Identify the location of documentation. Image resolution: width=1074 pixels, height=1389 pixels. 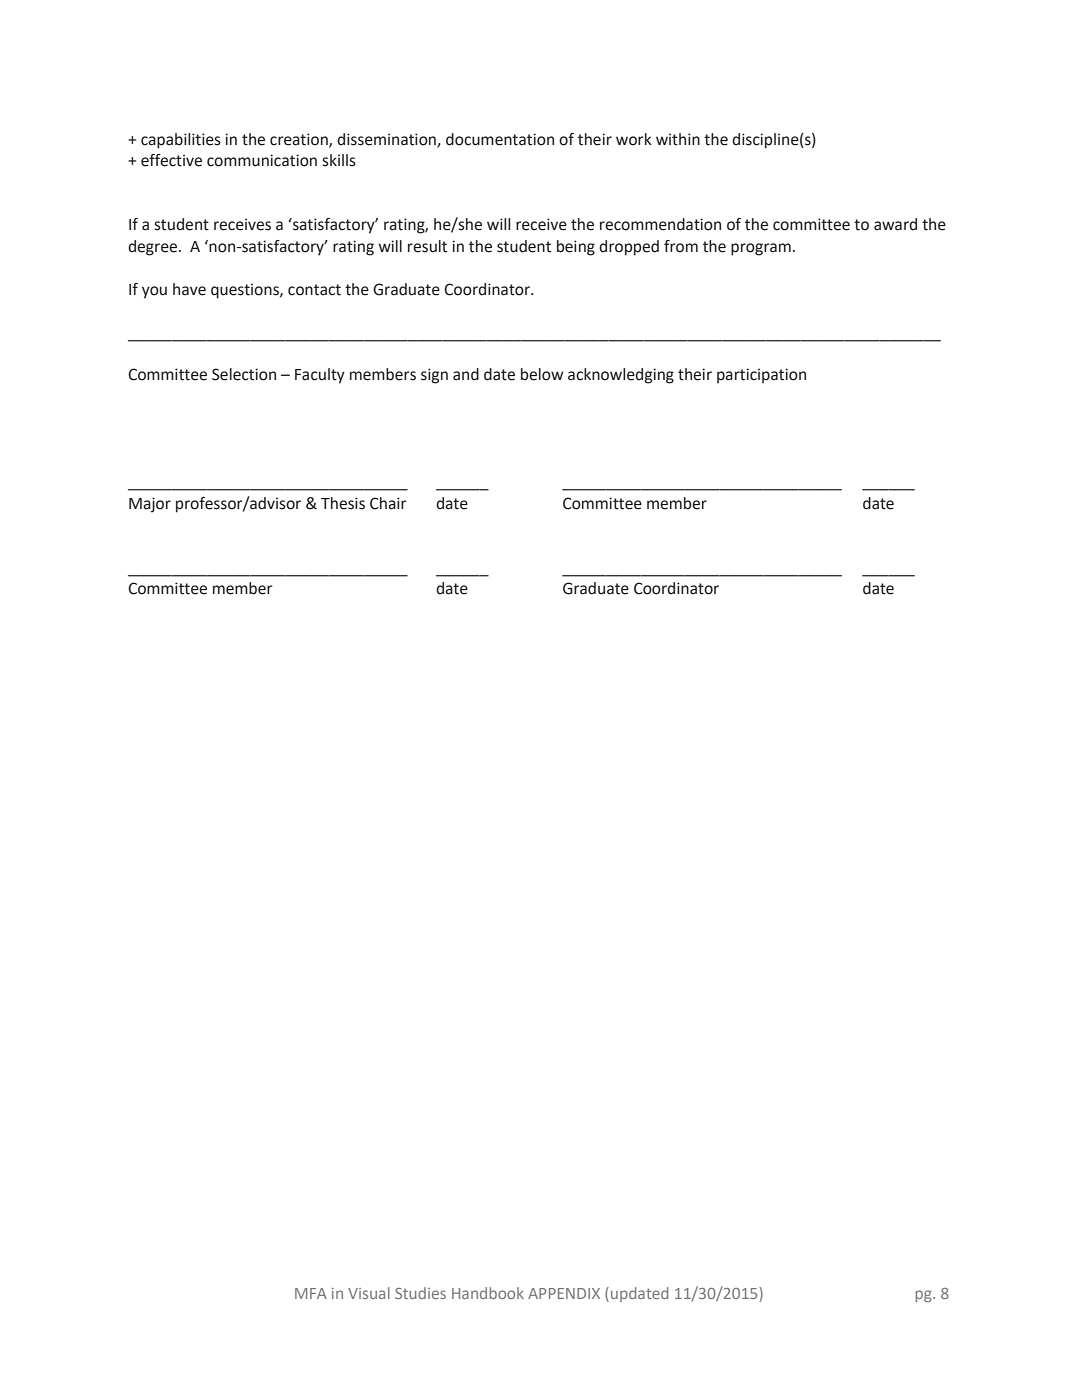
(500, 139).
